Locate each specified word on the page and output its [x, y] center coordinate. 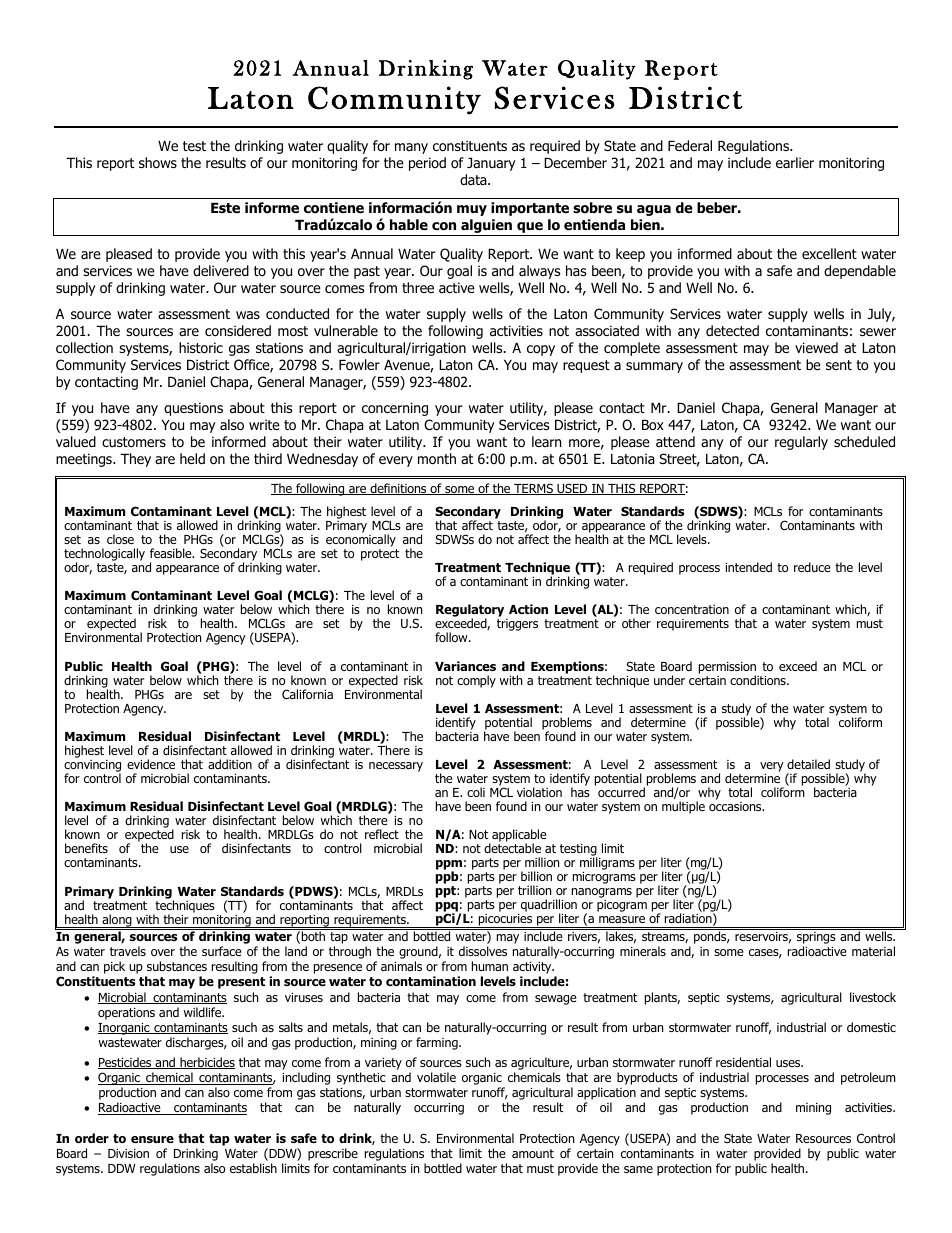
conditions [759, 680]
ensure [152, 1139]
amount [533, 1153]
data [474, 180]
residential [743, 1062]
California [307, 694]
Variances [465, 666]
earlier [795, 162]
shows [158, 163]
